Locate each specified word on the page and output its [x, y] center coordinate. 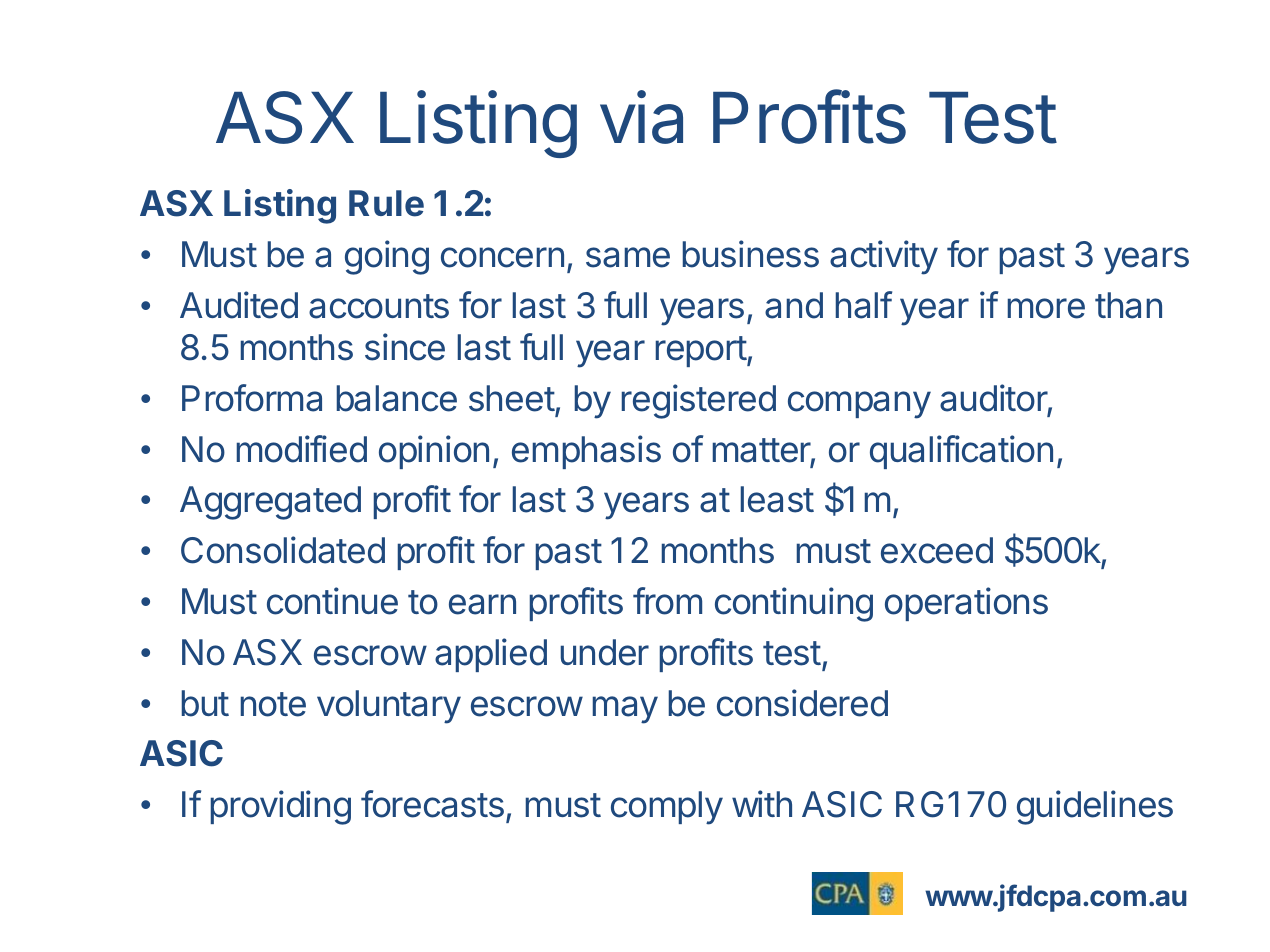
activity [884, 257]
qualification [961, 452]
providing [281, 807]
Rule [386, 203]
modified [302, 449]
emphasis [586, 452]
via [641, 117]
